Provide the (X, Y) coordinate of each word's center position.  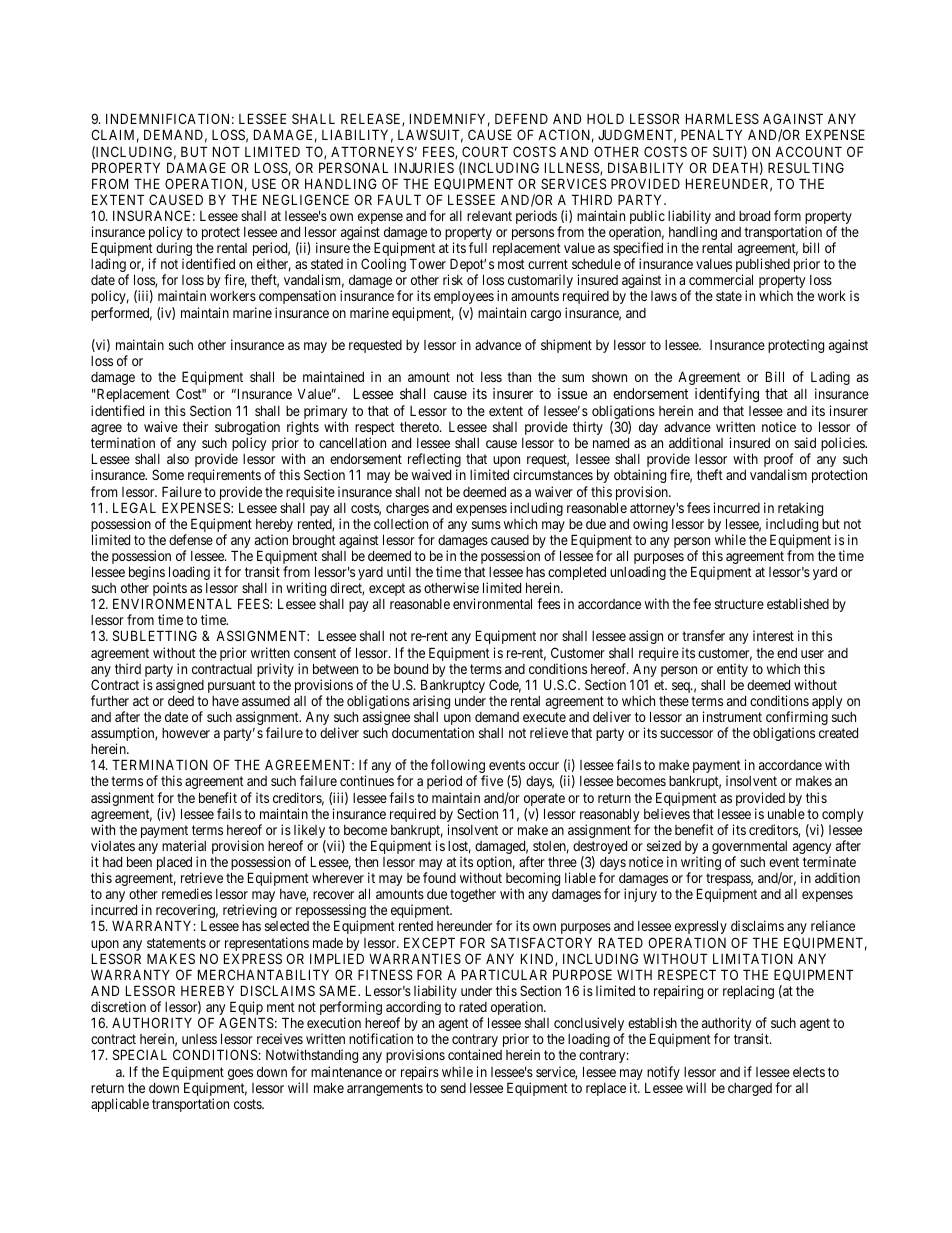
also (178, 459)
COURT (485, 151)
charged (750, 1089)
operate (544, 801)
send (453, 1088)
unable (786, 813)
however (186, 733)
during (173, 250)
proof (778, 461)
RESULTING (806, 167)
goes (240, 1074)
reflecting (434, 461)
